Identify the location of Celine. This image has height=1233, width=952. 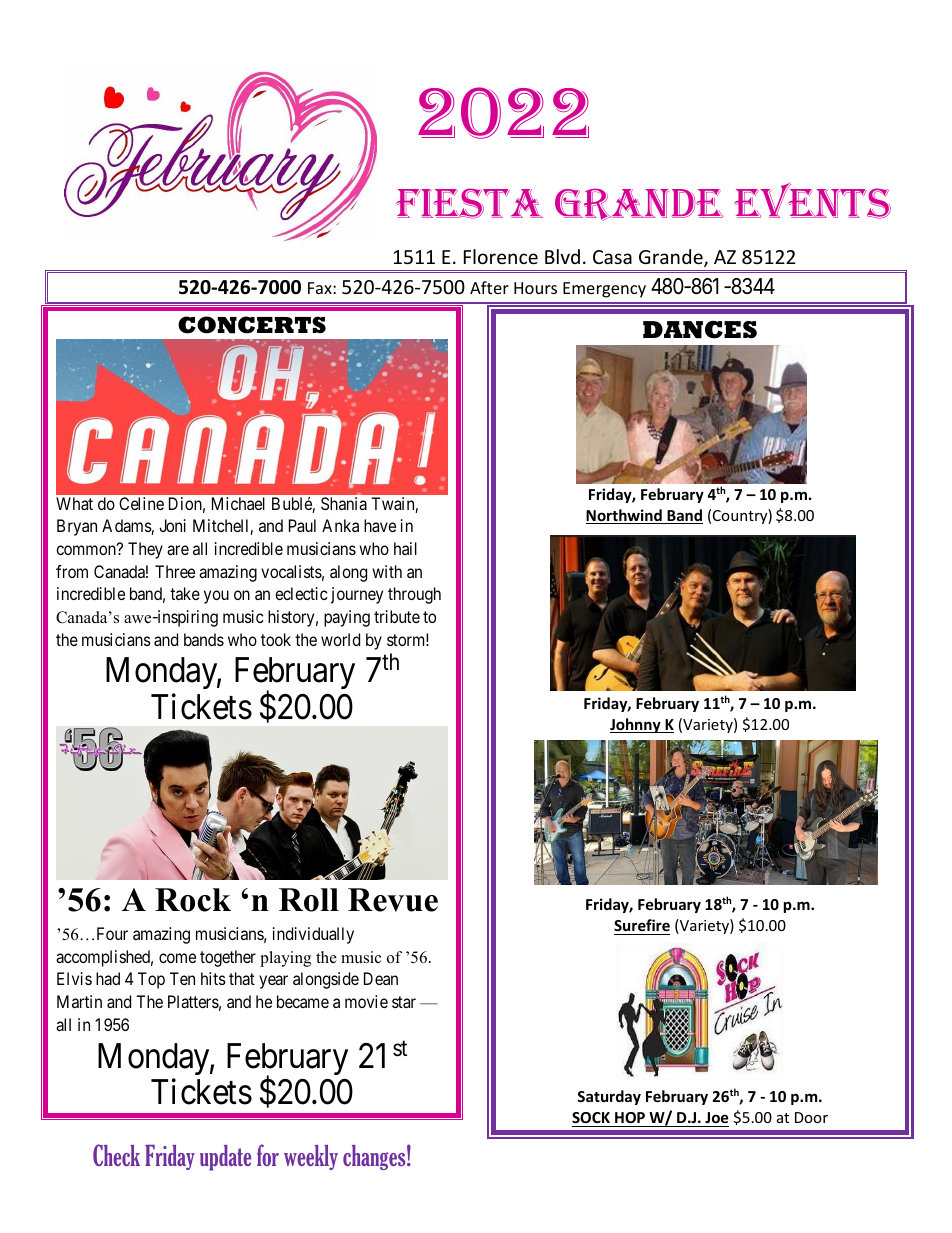
(141, 503).
